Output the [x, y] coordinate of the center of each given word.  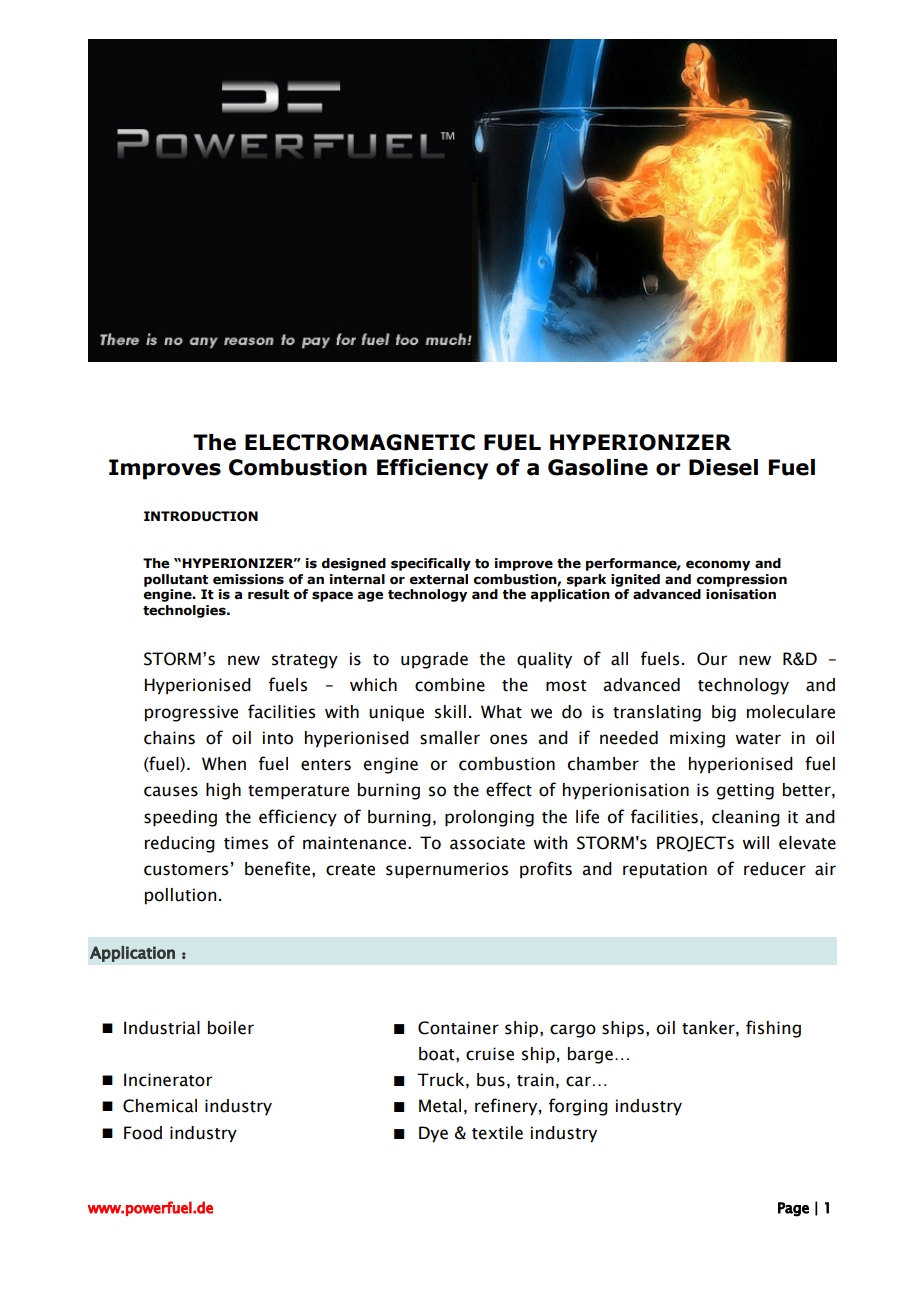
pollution [180, 896]
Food [143, 1133]
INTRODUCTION [201, 516]
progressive [191, 713]
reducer [775, 869]
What [501, 712]
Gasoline [598, 467]
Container [458, 1028]
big [724, 713]
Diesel [723, 467]
